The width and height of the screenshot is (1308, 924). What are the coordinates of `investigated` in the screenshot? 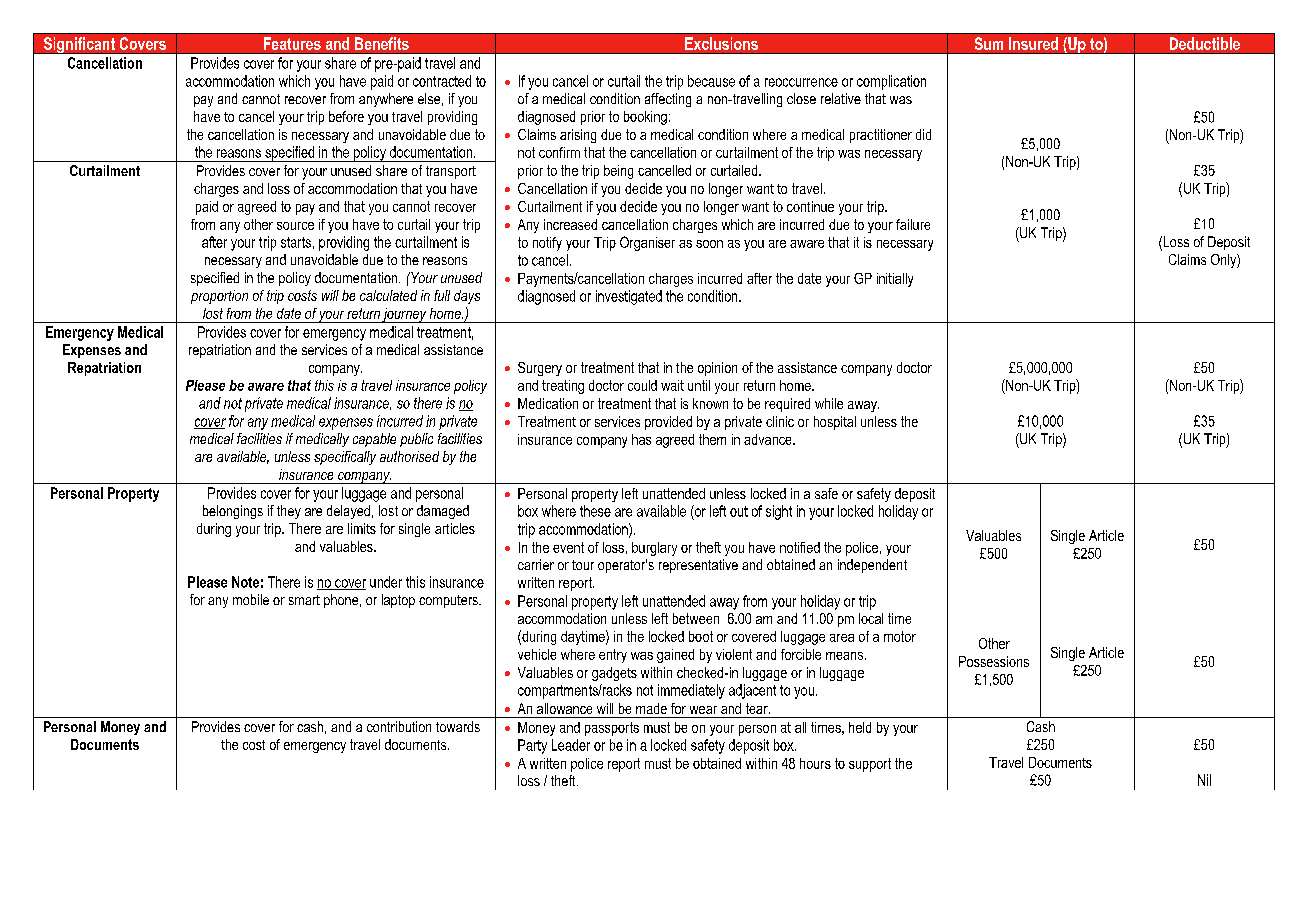 It's located at (629, 297).
